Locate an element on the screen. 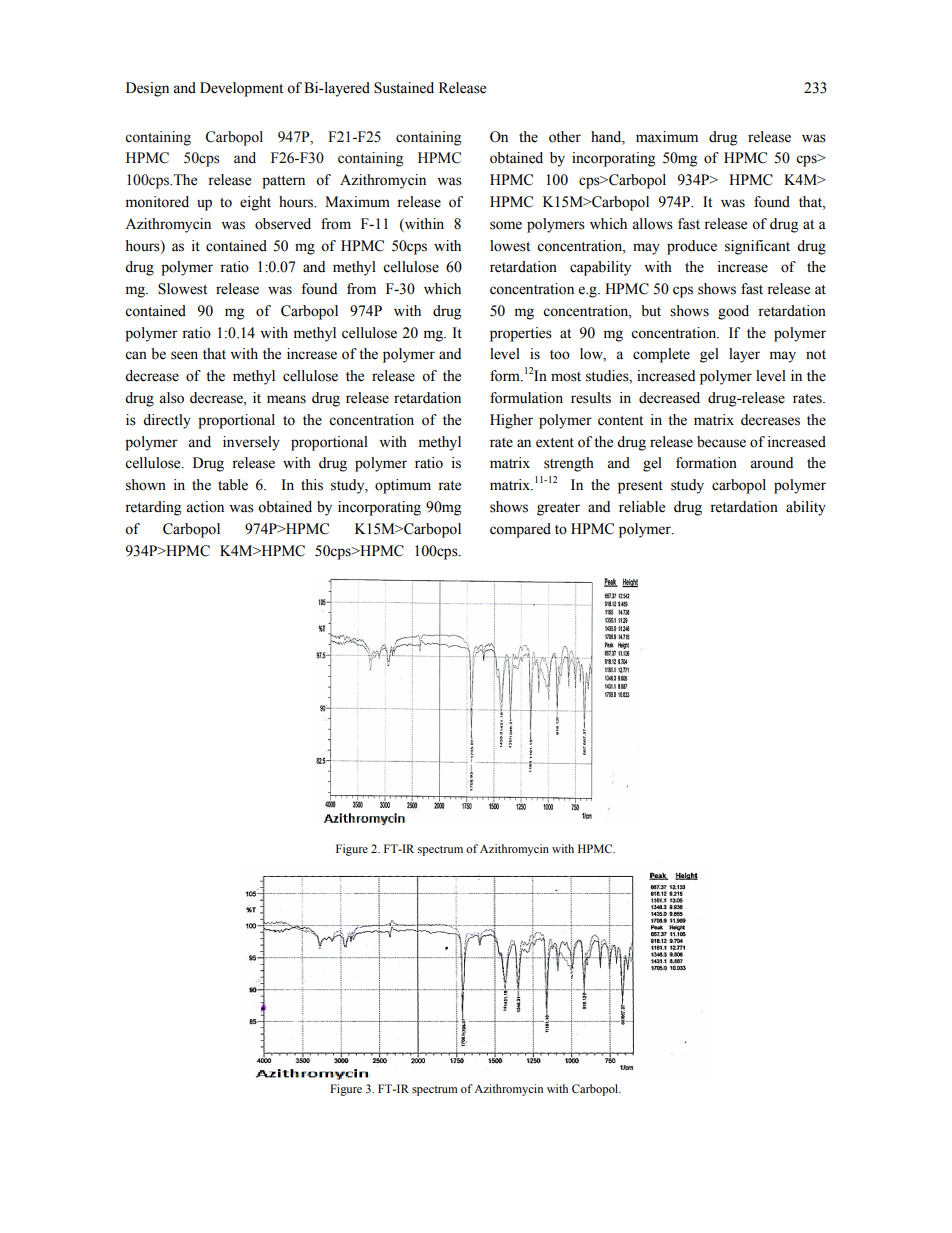 The height and width of the screenshot is (1233, 952). compared is located at coordinates (520, 530).
